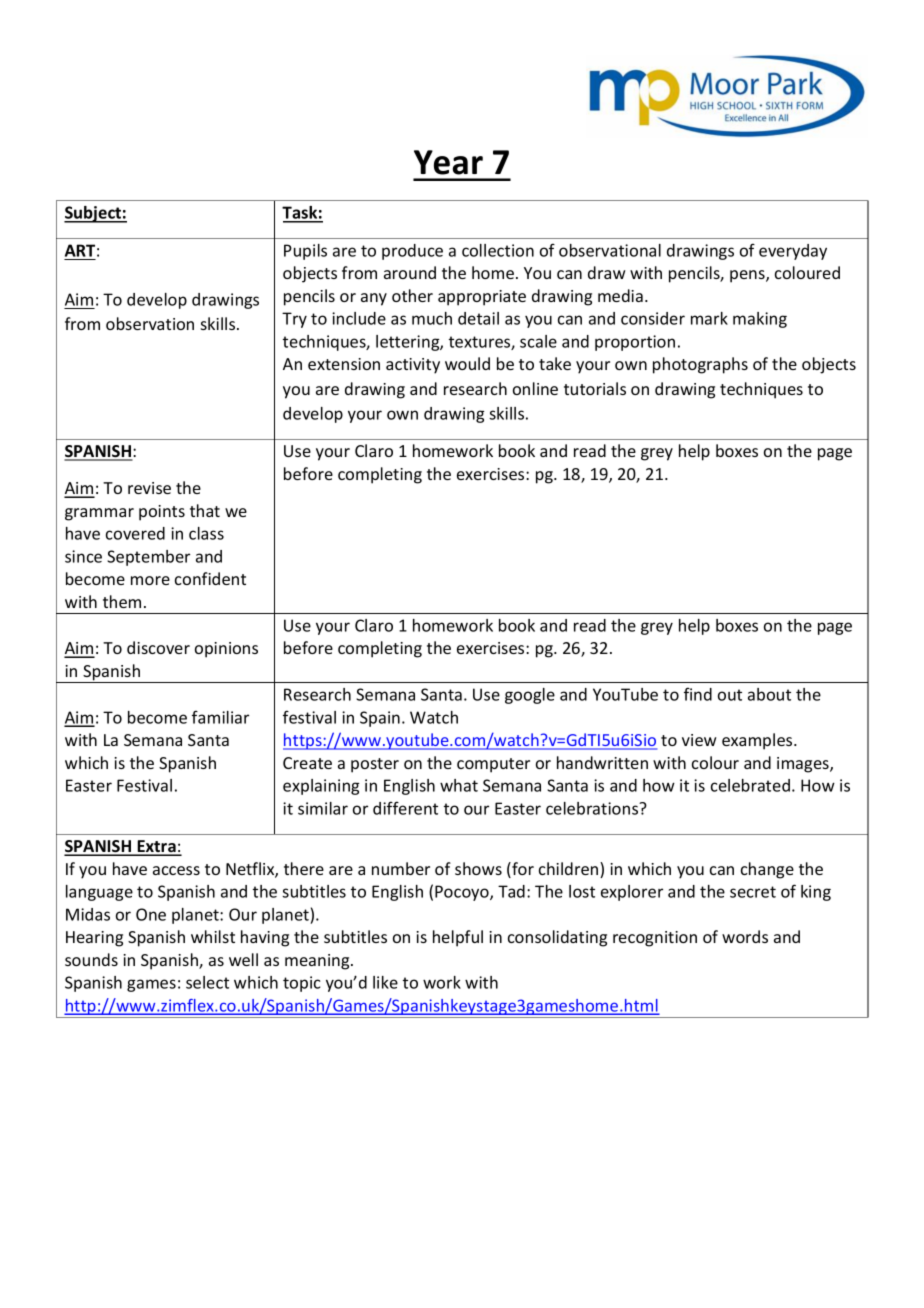 The height and width of the screenshot is (1308, 924). Describe the element at coordinates (207, 982) in the screenshot. I see `select` at that location.
